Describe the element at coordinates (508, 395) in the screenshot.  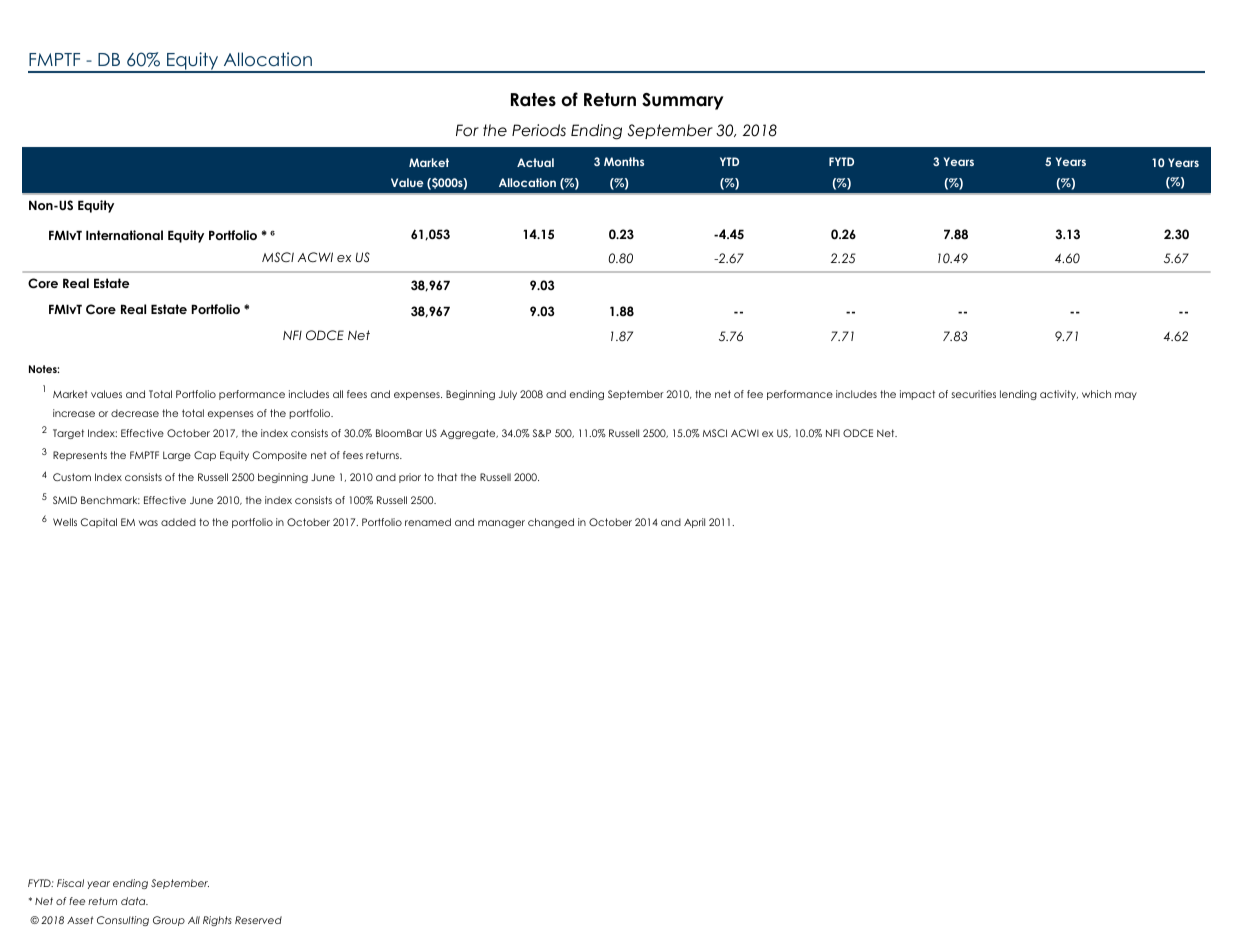
I see `July` at that location.
